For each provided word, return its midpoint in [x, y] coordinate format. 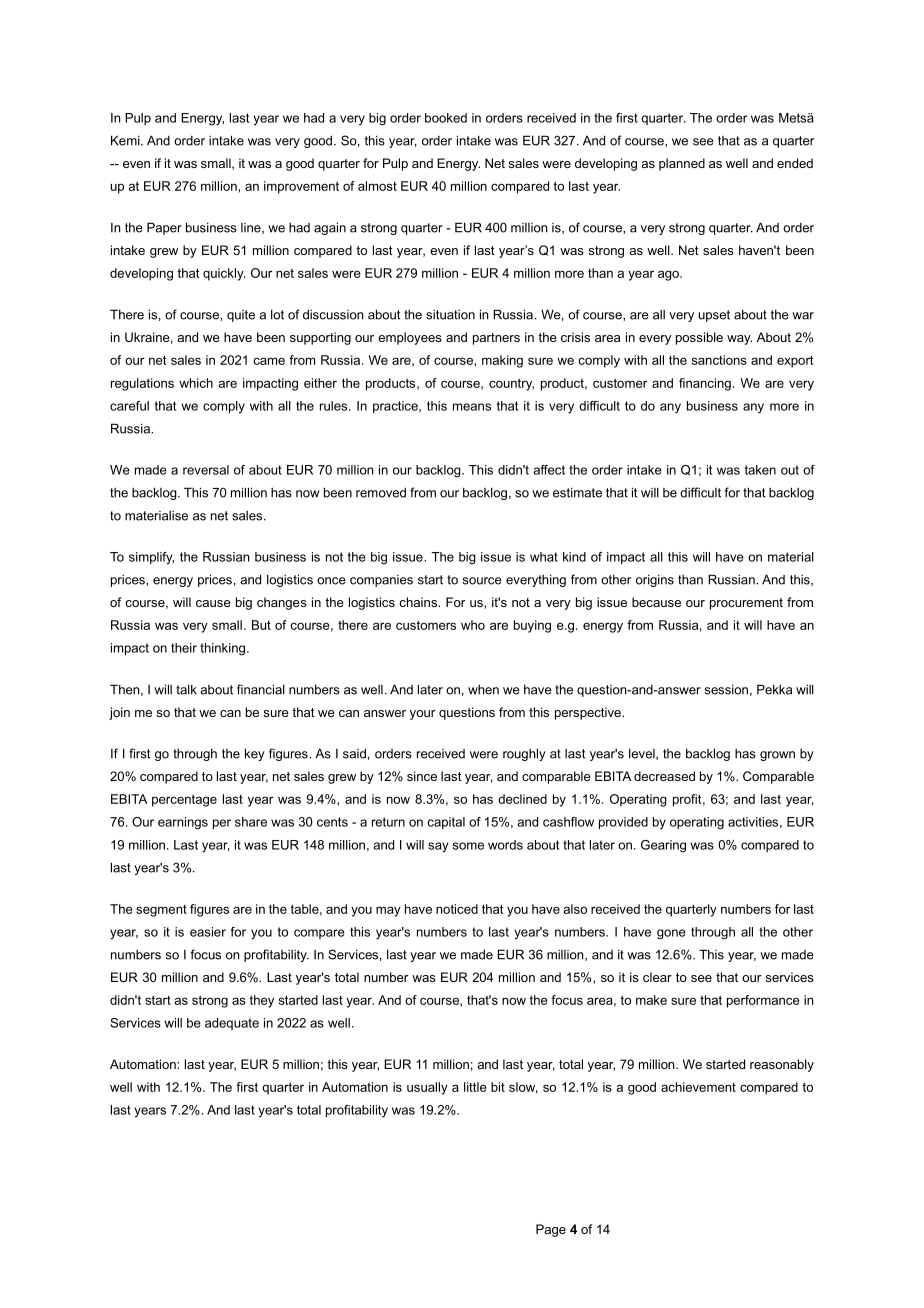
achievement [698, 1087]
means [472, 407]
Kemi [126, 140]
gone [671, 934]
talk [186, 689]
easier [208, 932]
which [196, 383]
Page [551, 1230]
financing [705, 384]
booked [446, 118]
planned [682, 164]
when [483, 690]
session [726, 689]
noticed [457, 909]
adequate [232, 1024]
